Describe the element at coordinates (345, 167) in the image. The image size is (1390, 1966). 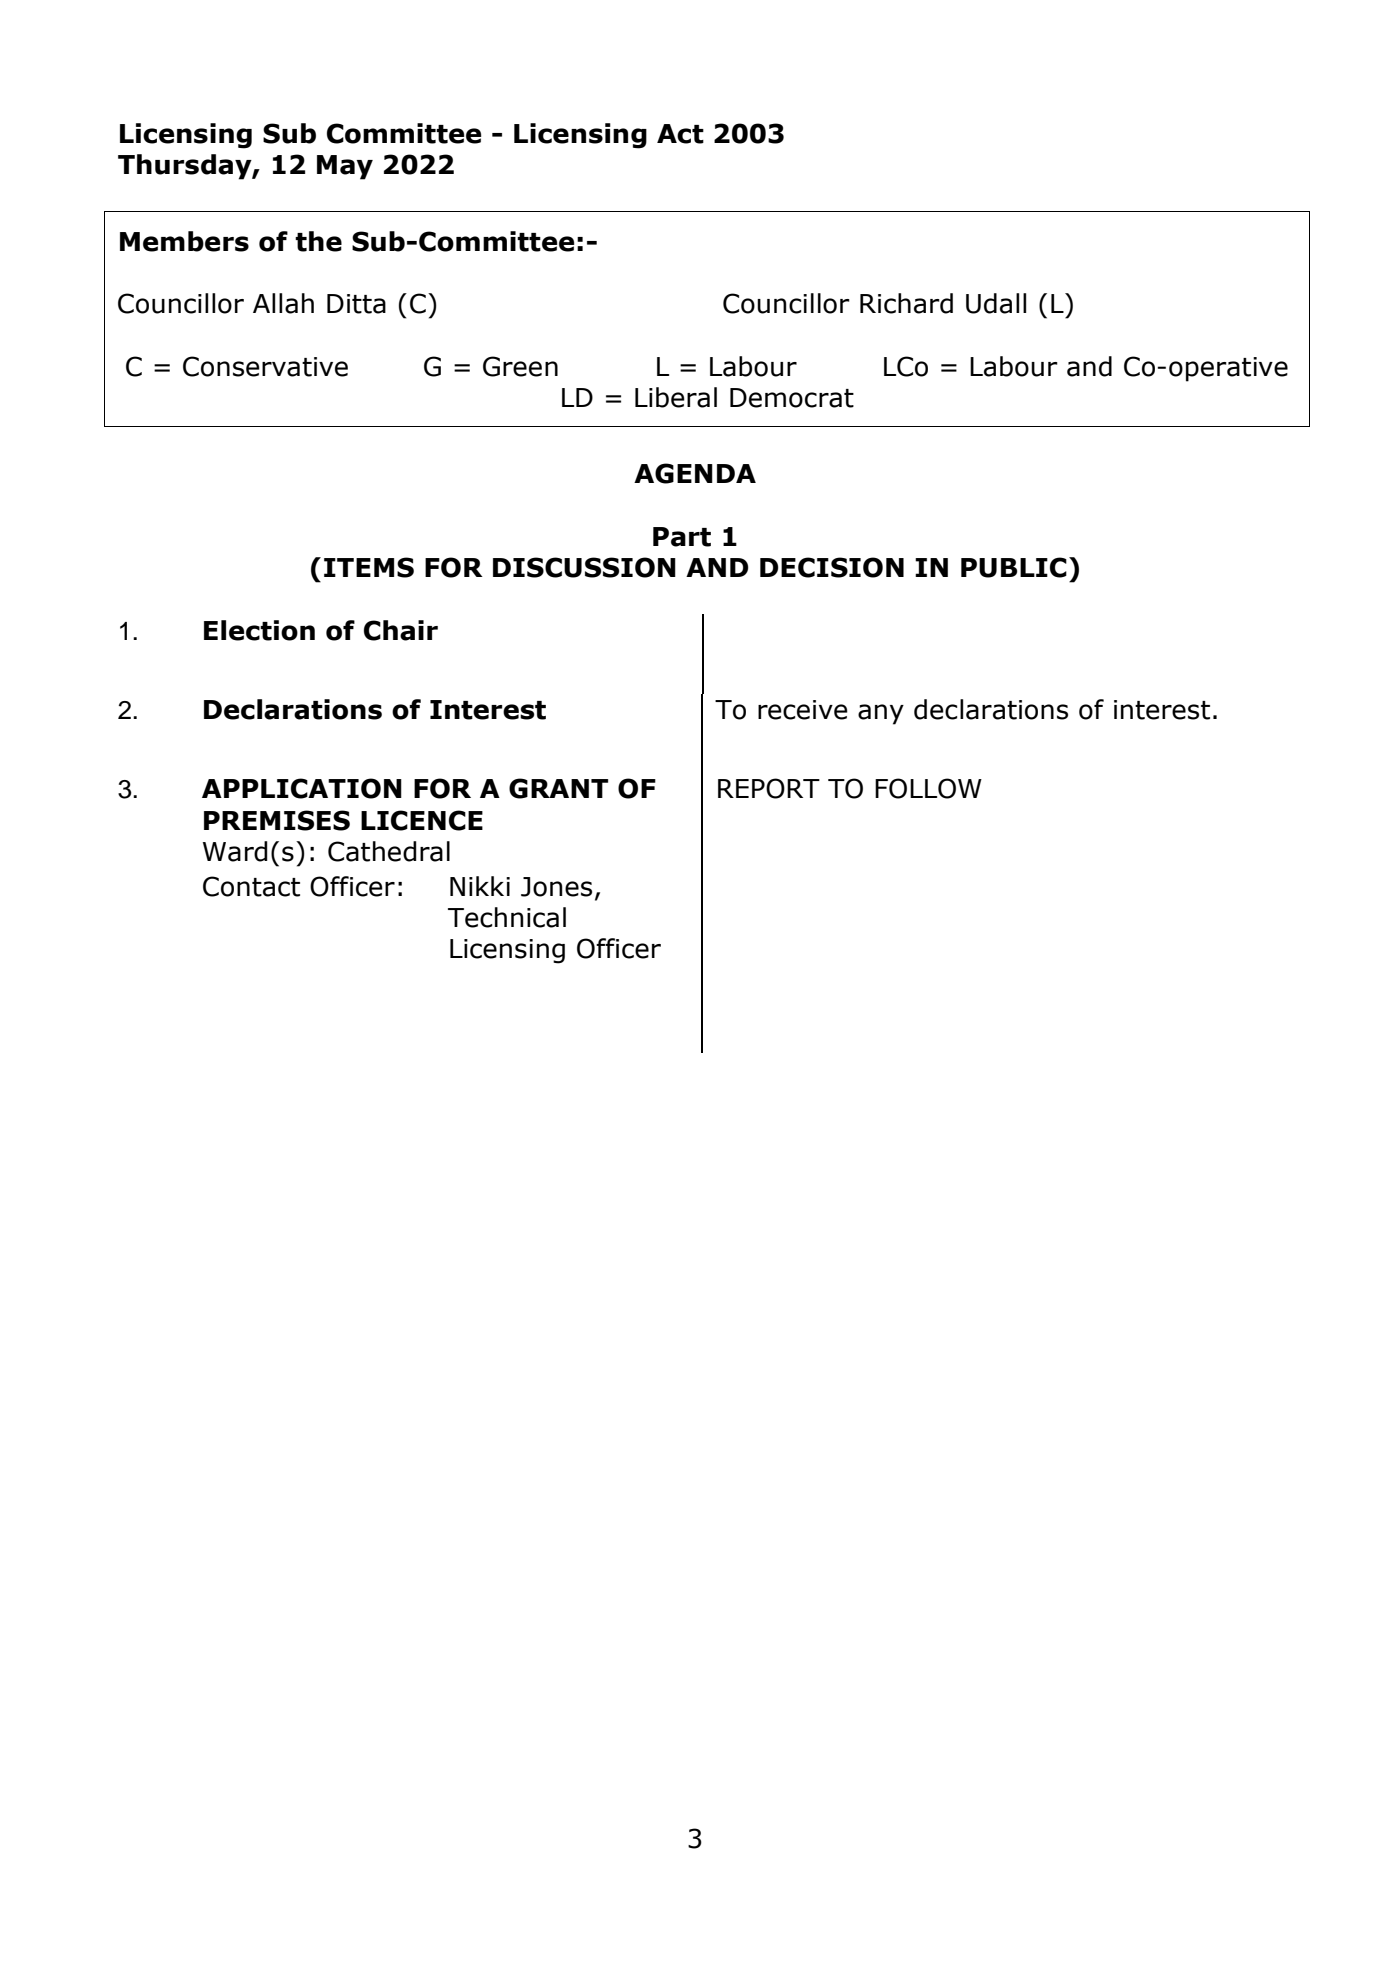
I see `May` at that location.
